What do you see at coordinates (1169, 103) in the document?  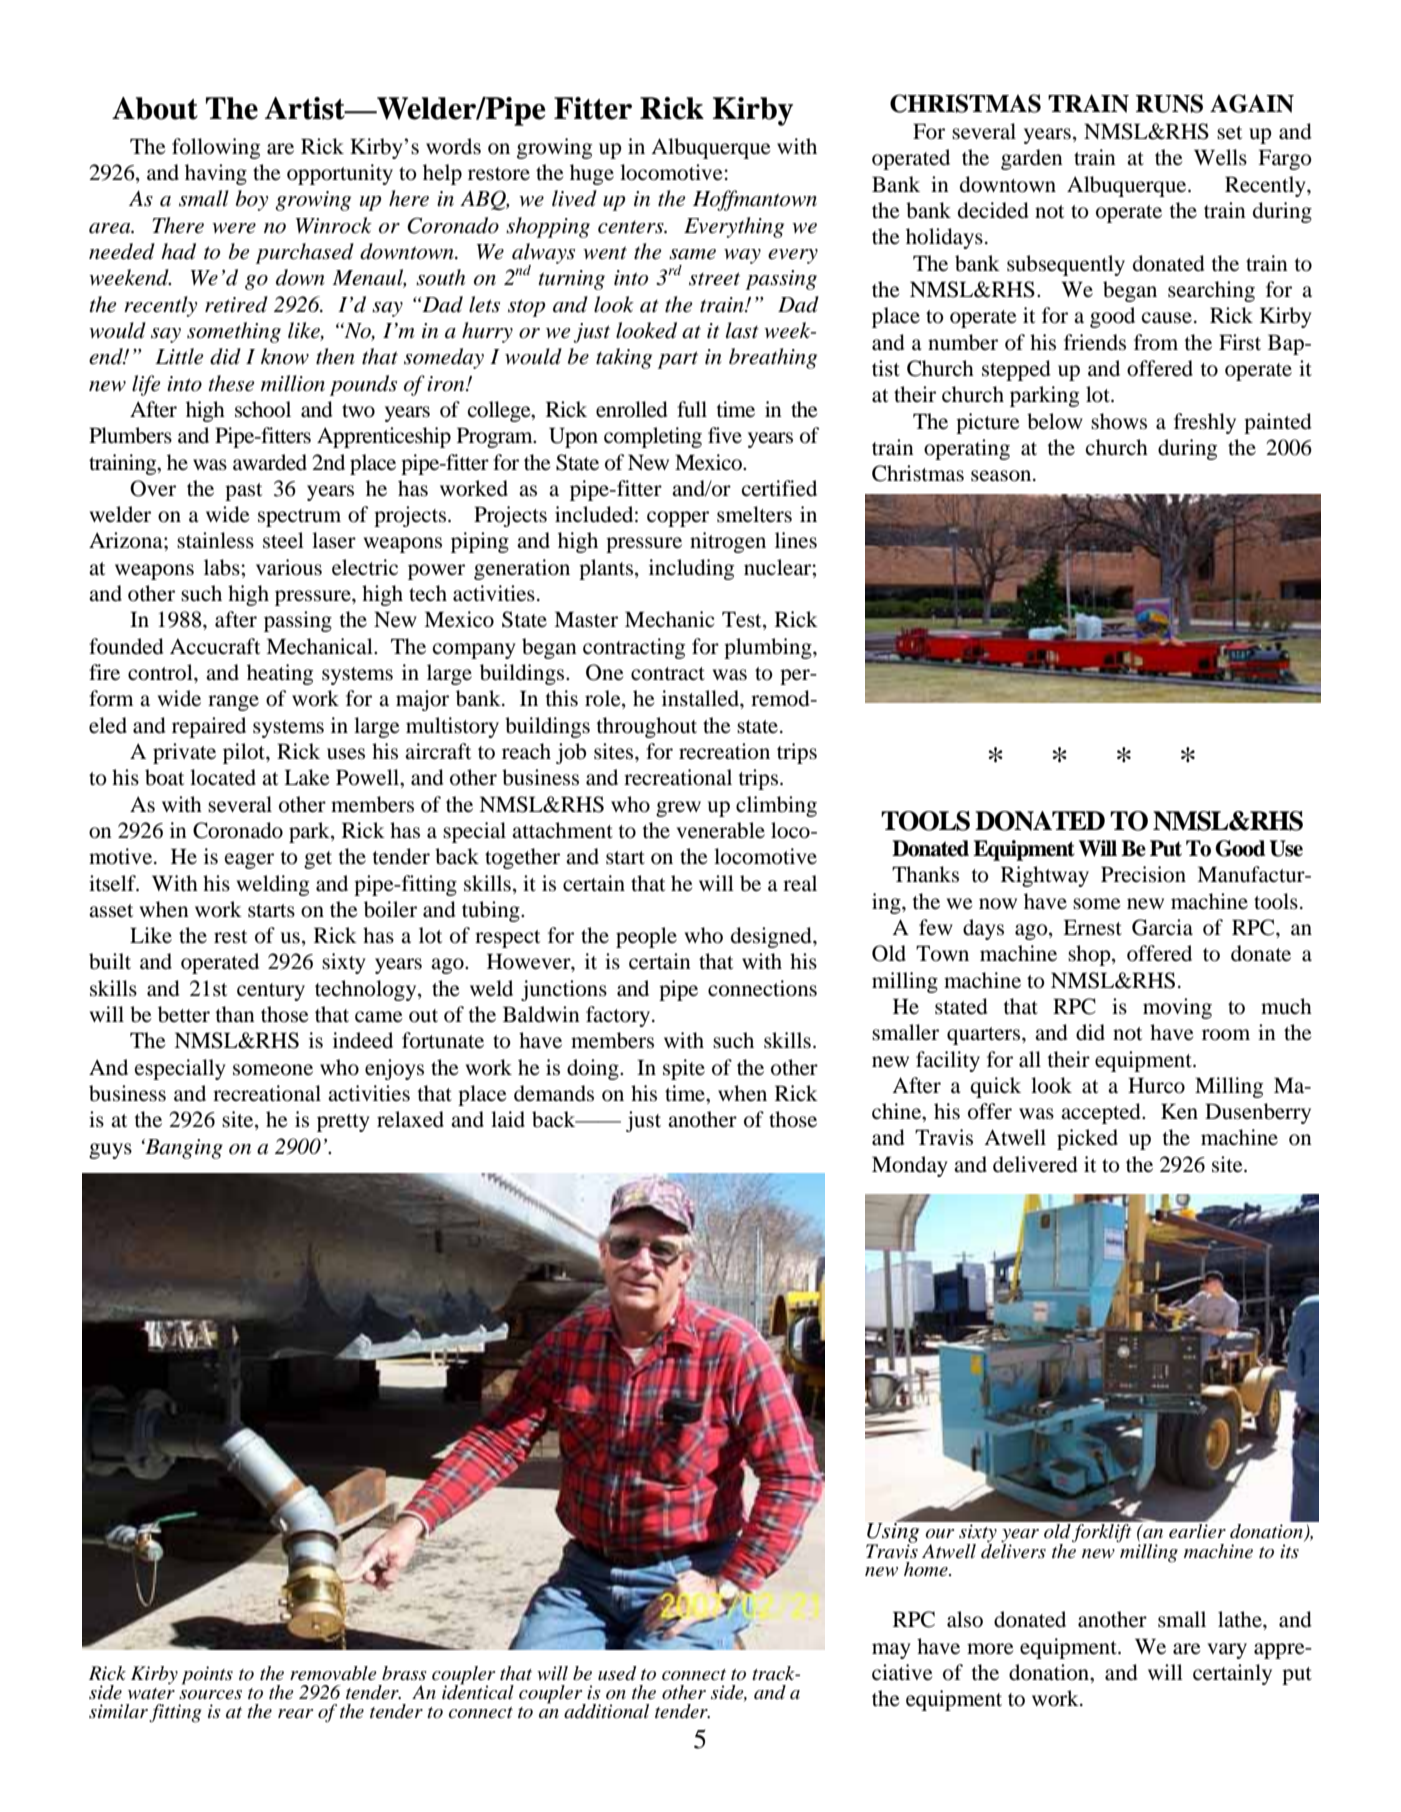 I see `RUNS` at bounding box center [1169, 103].
